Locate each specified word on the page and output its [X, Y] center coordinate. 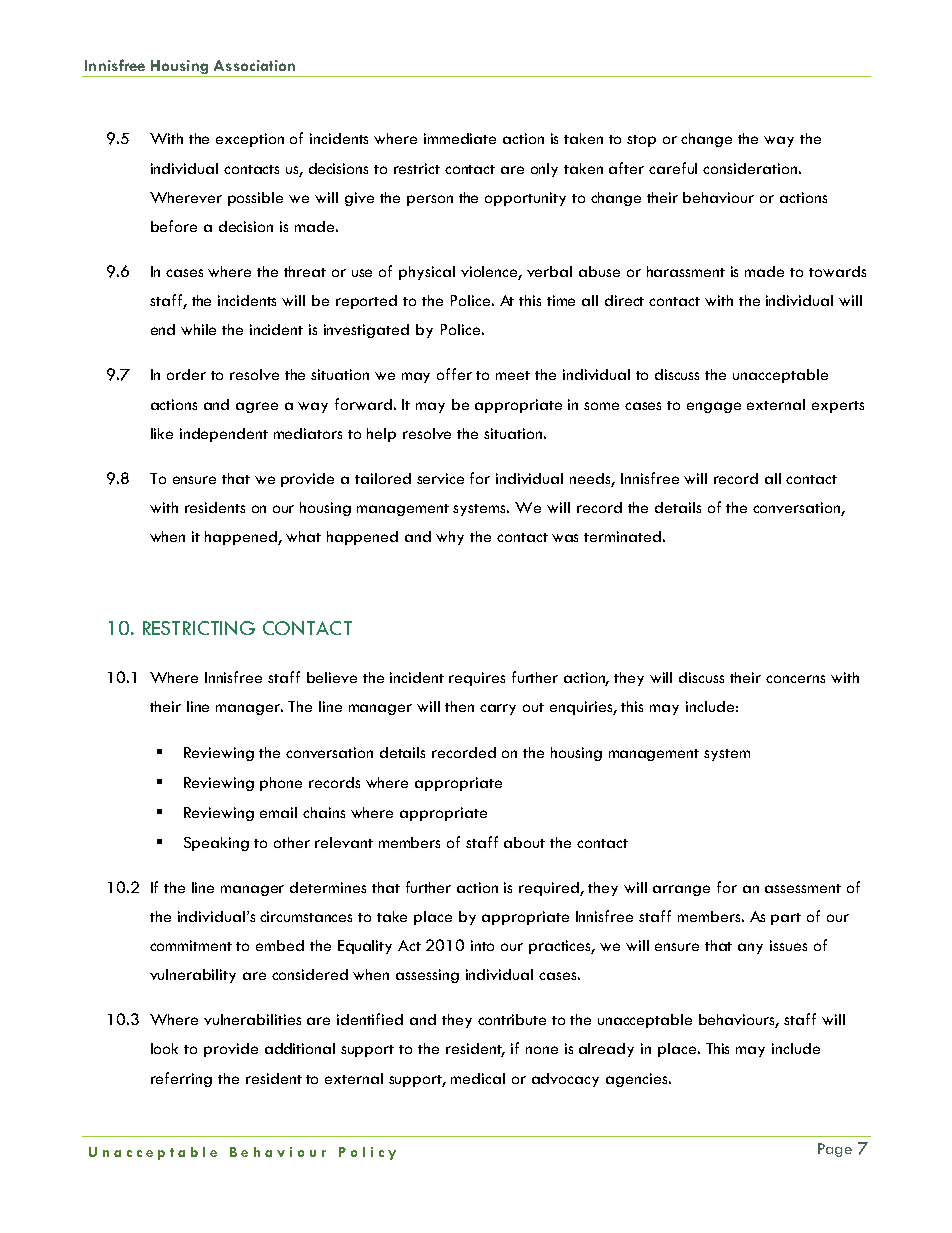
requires [477, 679]
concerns [795, 679]
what [303, 536]
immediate [460, 138]
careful [673, 168]
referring [181, 1079]
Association [254, 65]
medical [478, 1078]
